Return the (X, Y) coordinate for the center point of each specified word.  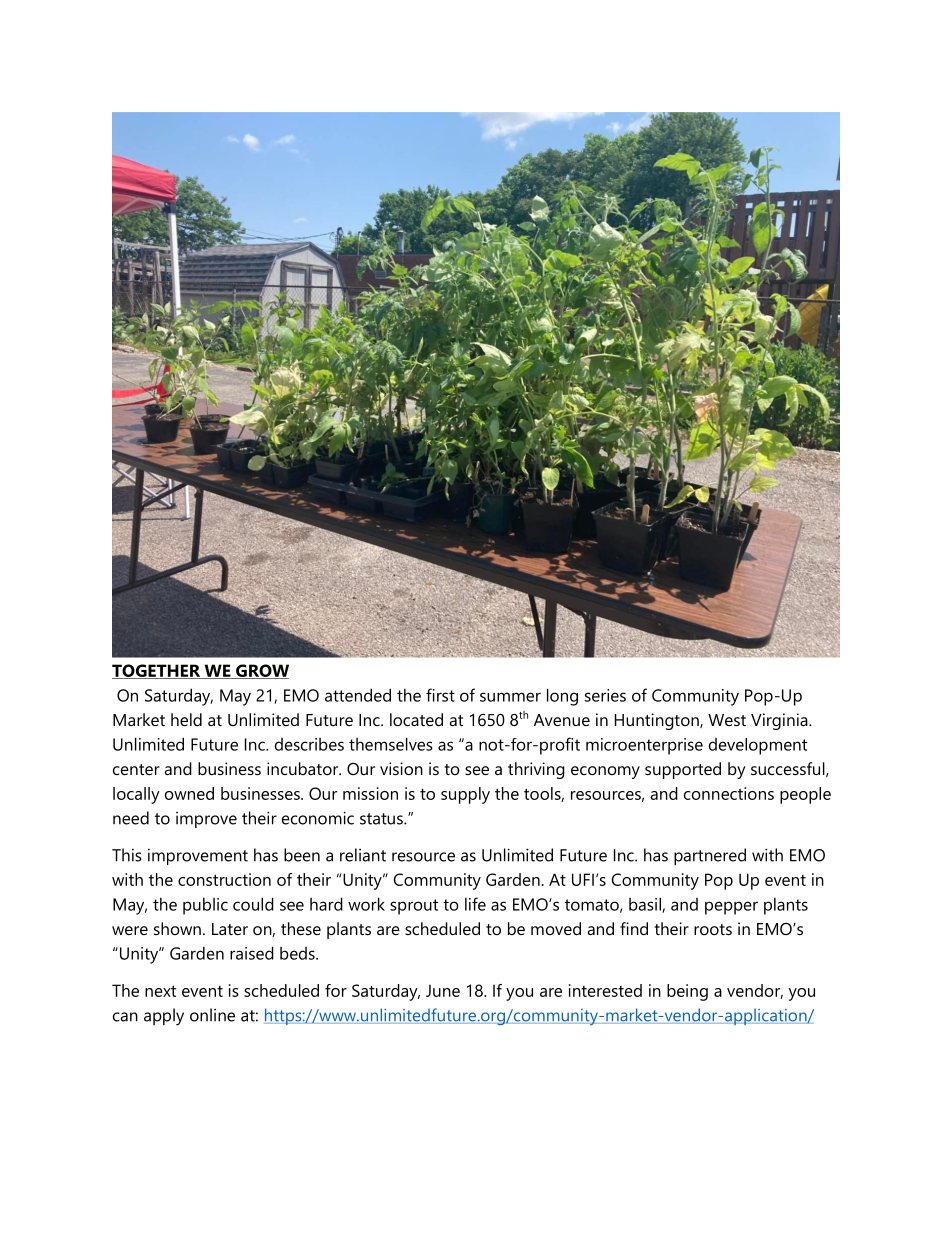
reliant (363, 855)
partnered (710, 857)
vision (401, 768)
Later (230, 929)
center (136, 769)
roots (713, 929)
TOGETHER (157, 671)
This (127, 855)
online (212, 1015)
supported (683, 770)
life (475, 904)
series (605, 695)
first (440, 695)
